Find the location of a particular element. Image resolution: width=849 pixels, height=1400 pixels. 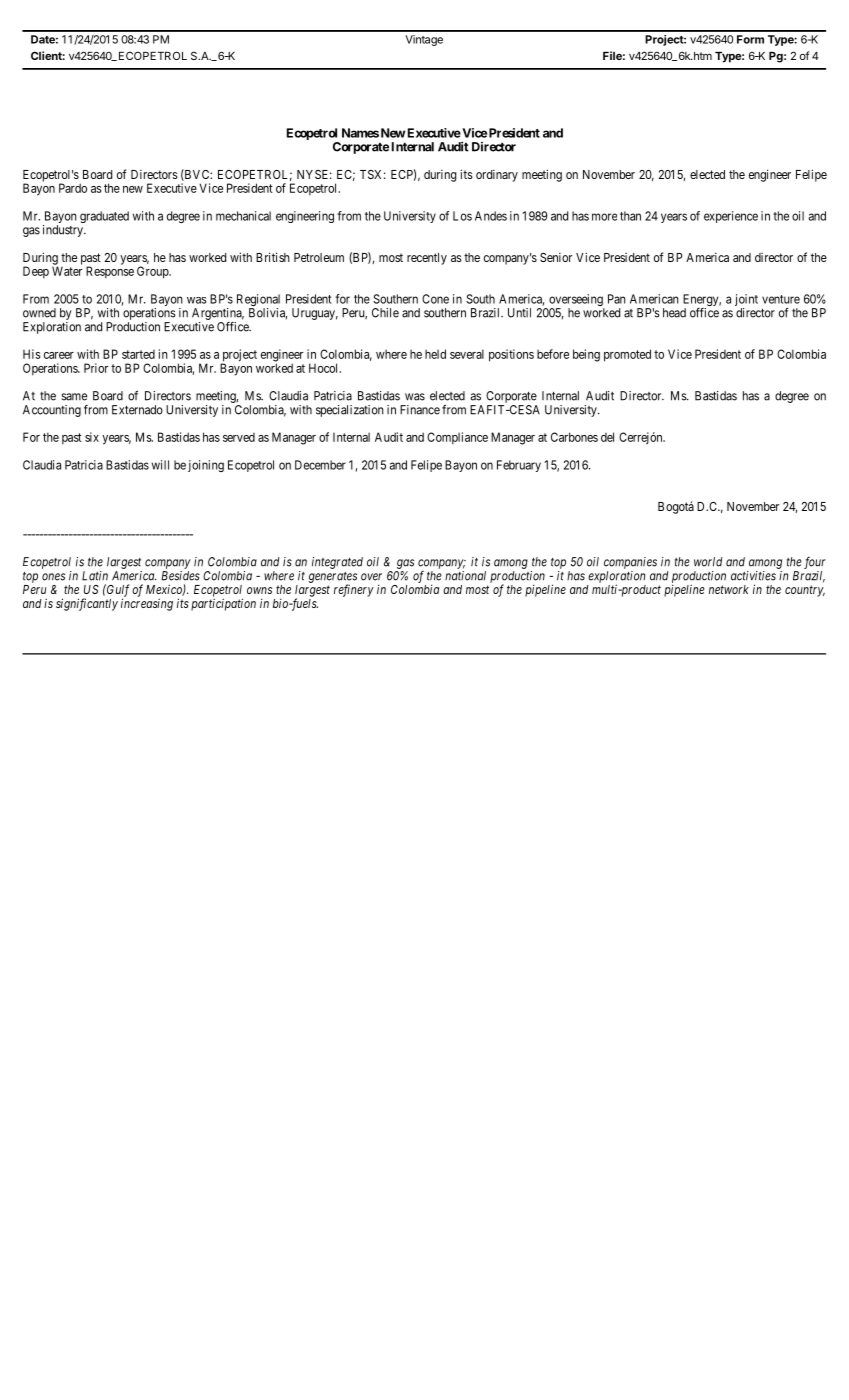

Vintage is located at coordinates (424, 40).
